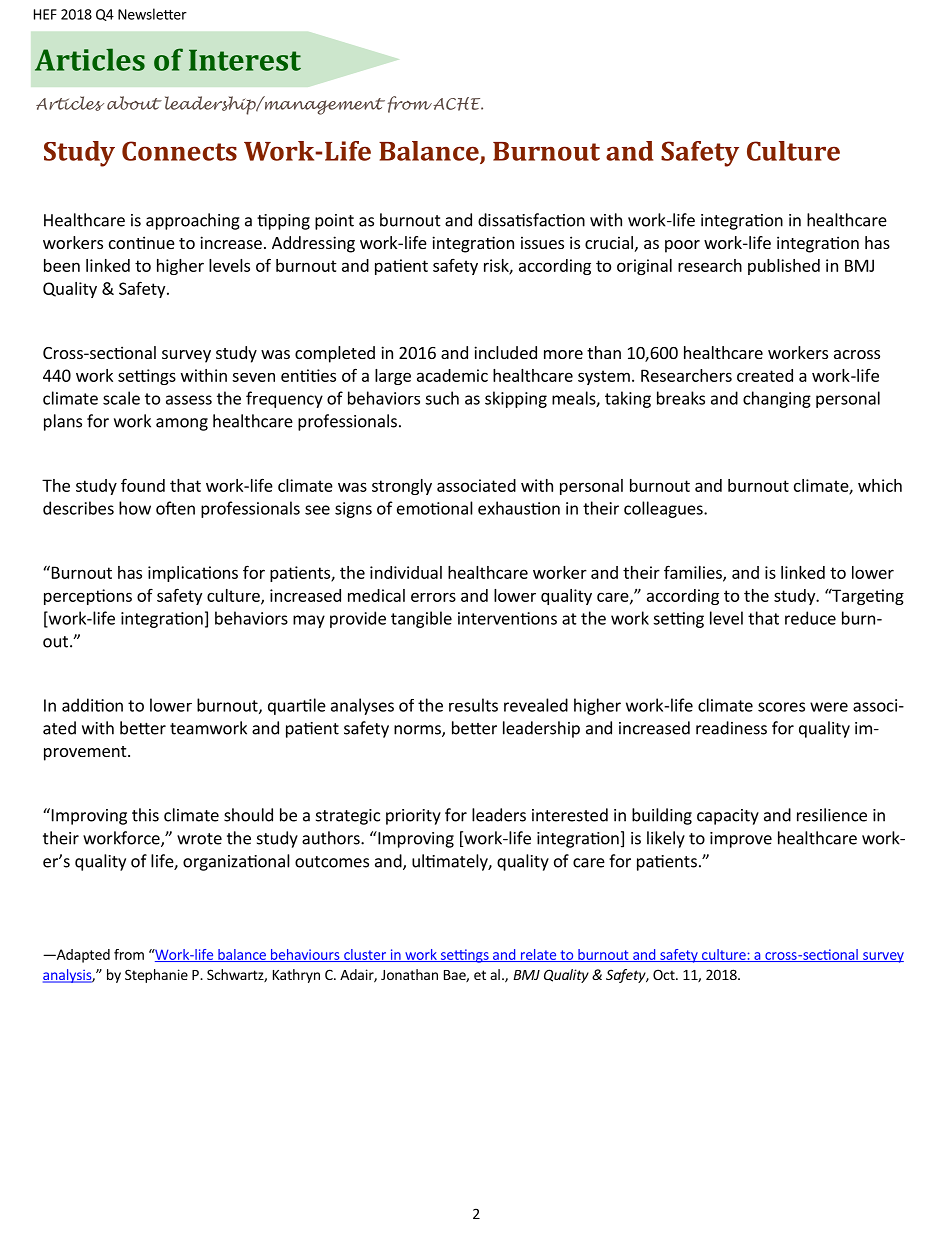 The height and width of the document is (1233, 952). What do you see at coordinates (777, 399) in the document?
I see `changing` at bounding box center [777, 399].
